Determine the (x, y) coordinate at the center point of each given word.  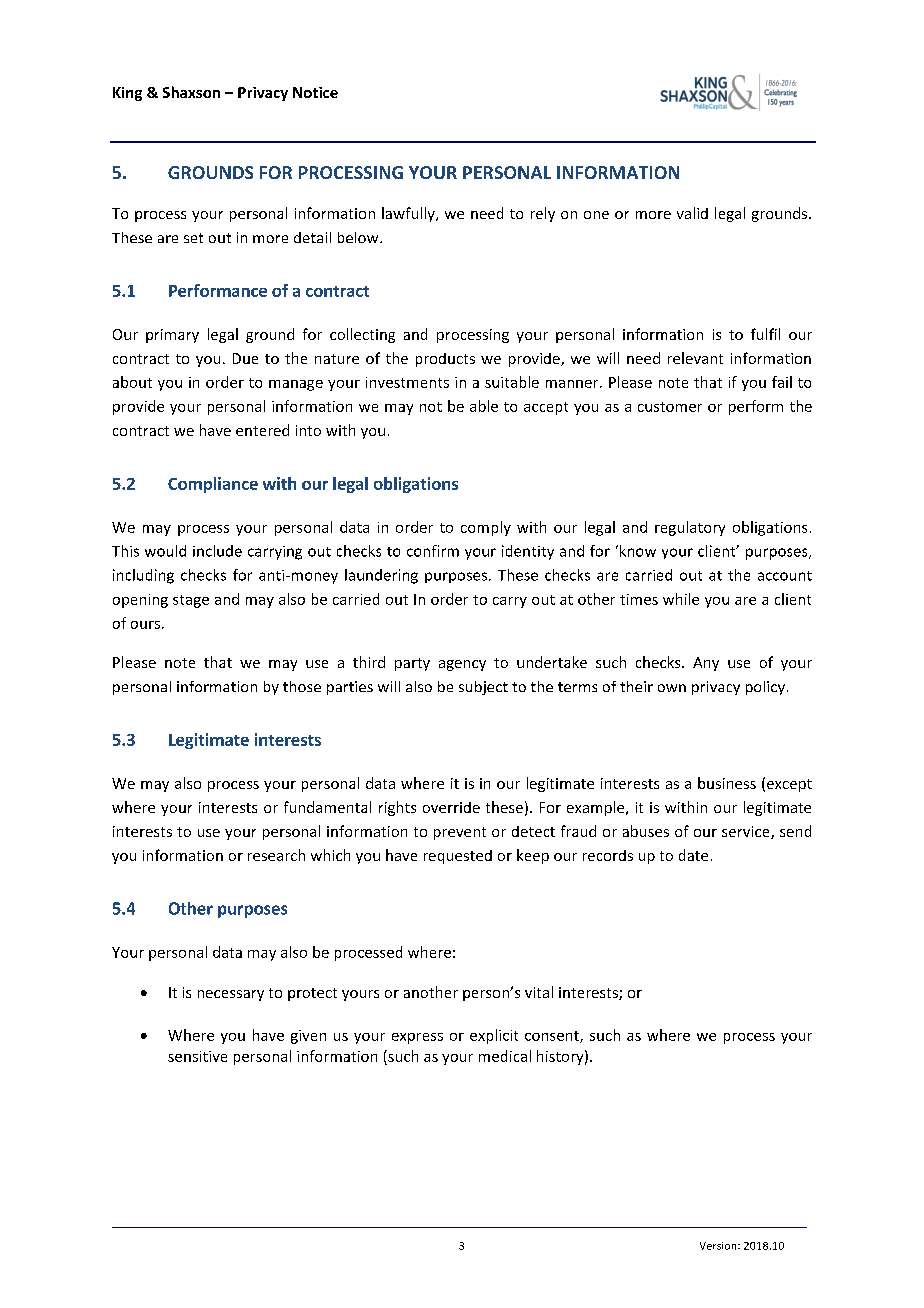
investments (407, 382)
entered (262, 430)
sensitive (197, 1056)
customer (670, 407)
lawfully (409, 214)
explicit (494, 1036)
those (302, 686)
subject (483, 688)
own (672, 688)
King (127, 94)
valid (692, 213)
